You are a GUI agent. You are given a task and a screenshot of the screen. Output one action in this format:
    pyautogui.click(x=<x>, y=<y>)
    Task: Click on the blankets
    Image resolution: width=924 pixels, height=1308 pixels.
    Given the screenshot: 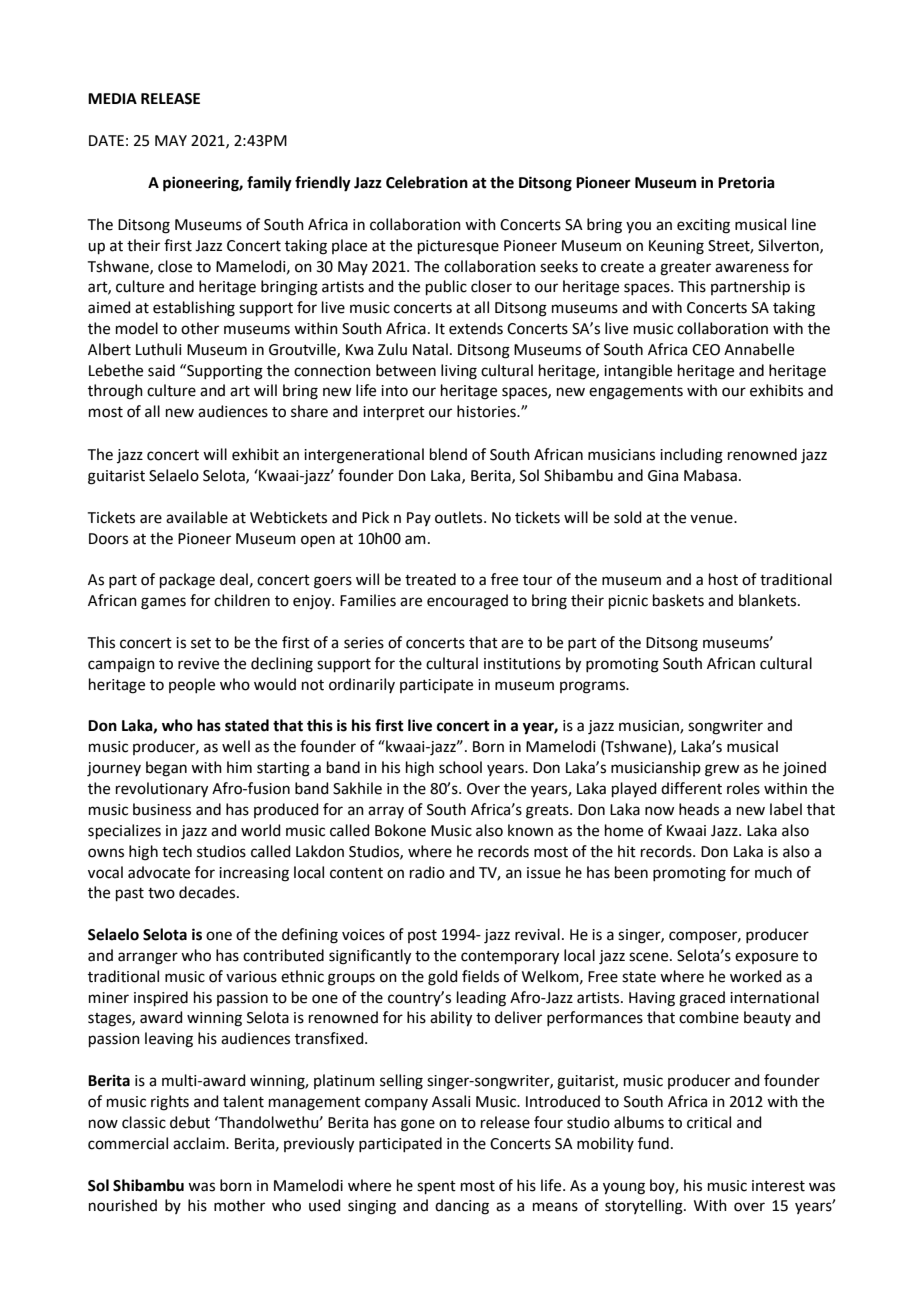 What is the action you would take?
    pyautogui.click(x=769, y=600)
